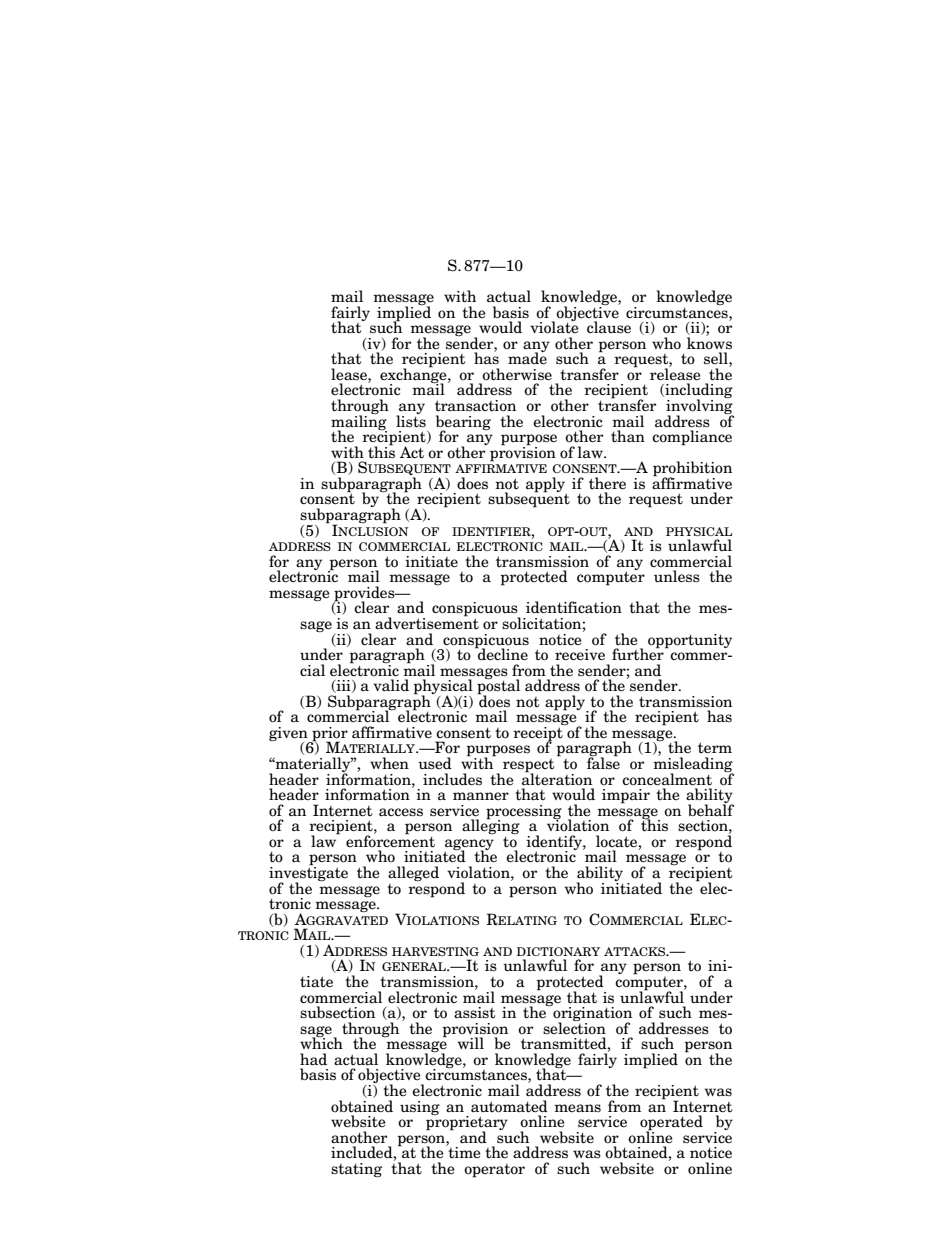  Describe the element at coordinates (329, 735) in the screenshot. I see `prior` at that location.
